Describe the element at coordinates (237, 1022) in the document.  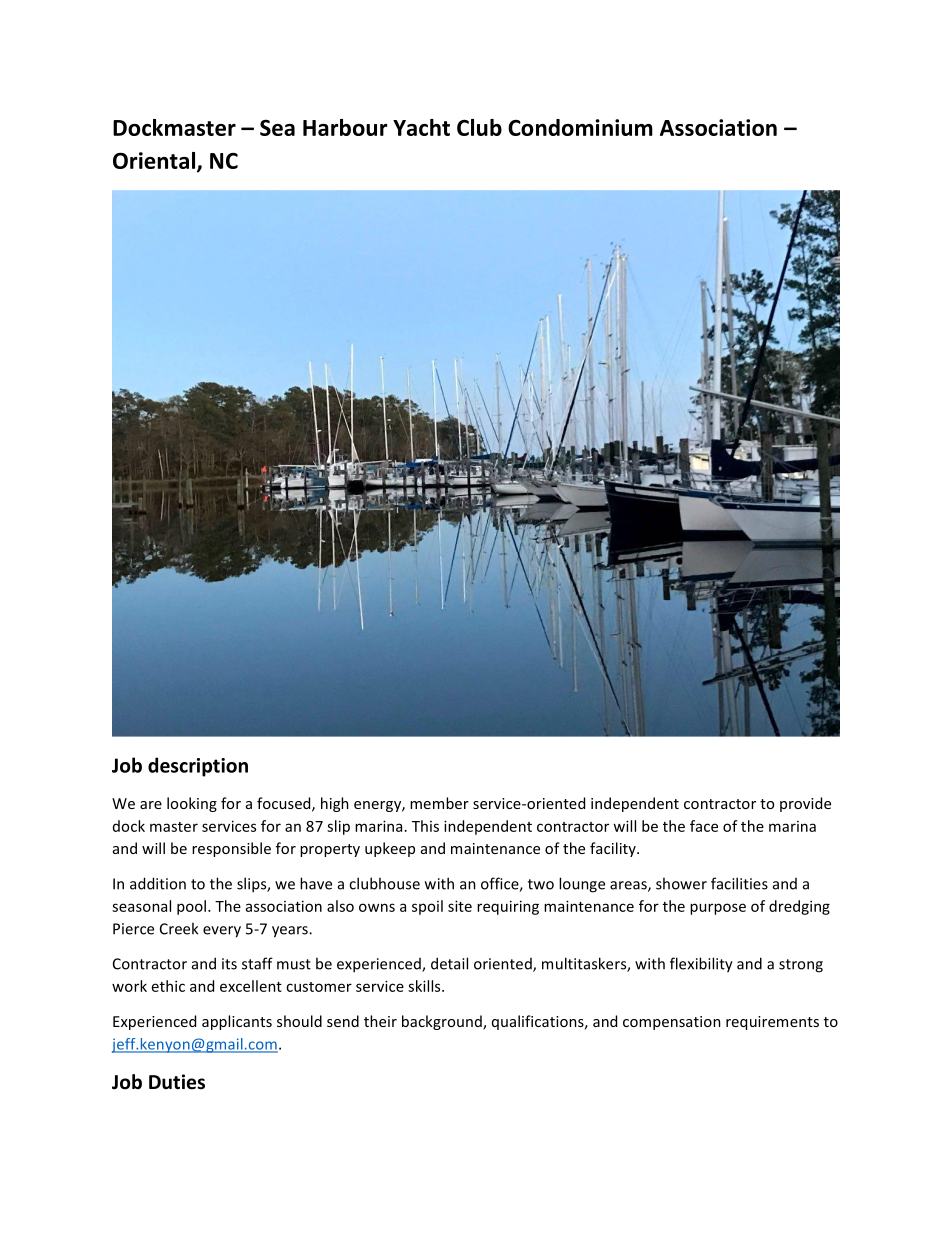
I see `applicants` at that location.
